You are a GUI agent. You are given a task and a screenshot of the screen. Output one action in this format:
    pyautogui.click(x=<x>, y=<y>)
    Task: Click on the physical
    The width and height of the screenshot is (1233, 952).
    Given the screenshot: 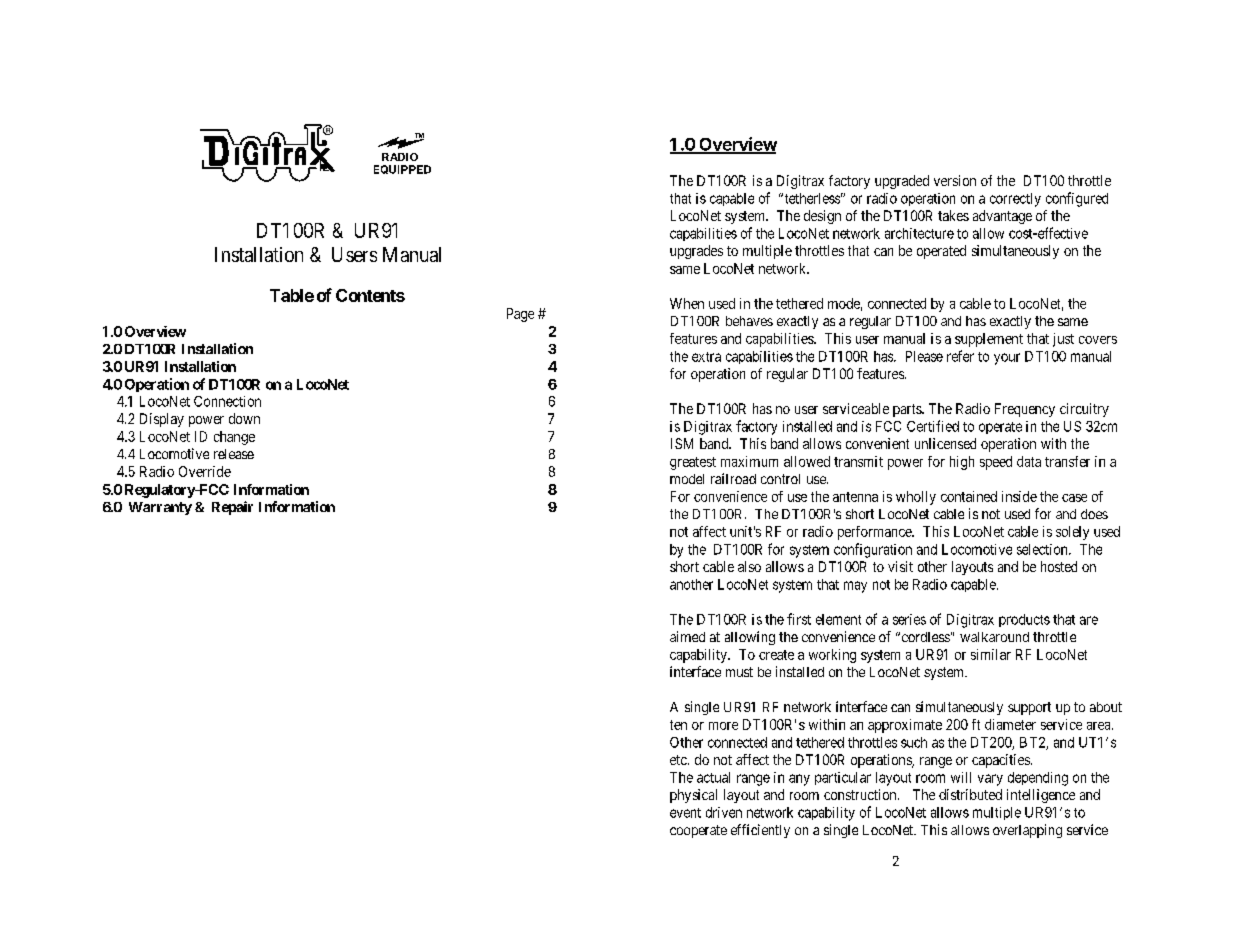 What is the action you would take?
    pyautogui.click(x=693, y=796)
